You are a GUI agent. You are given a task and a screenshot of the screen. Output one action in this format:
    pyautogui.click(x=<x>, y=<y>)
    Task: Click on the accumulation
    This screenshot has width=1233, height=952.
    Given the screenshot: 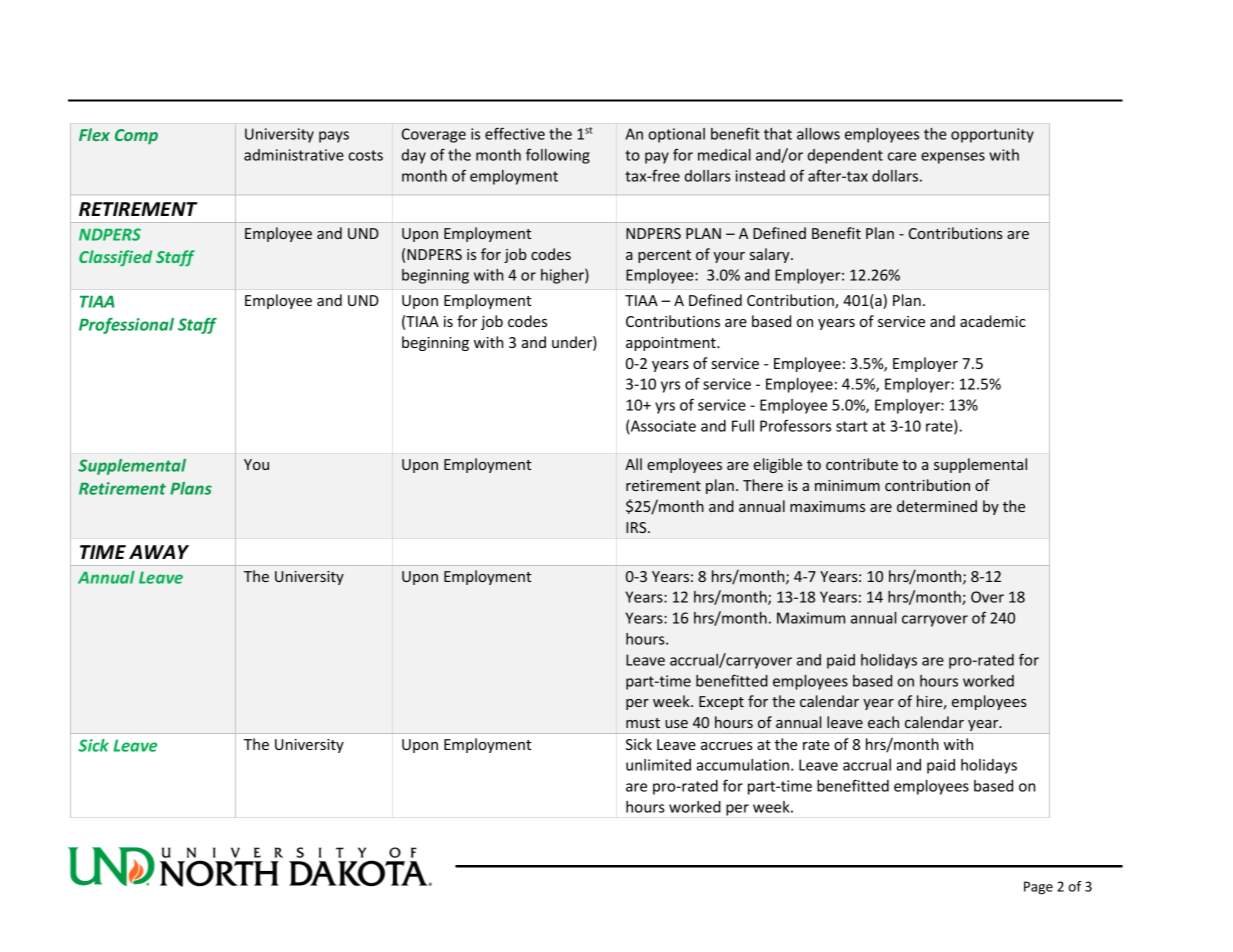 What is the action you would take?
    pyautogui.click(x=742, y=765)
